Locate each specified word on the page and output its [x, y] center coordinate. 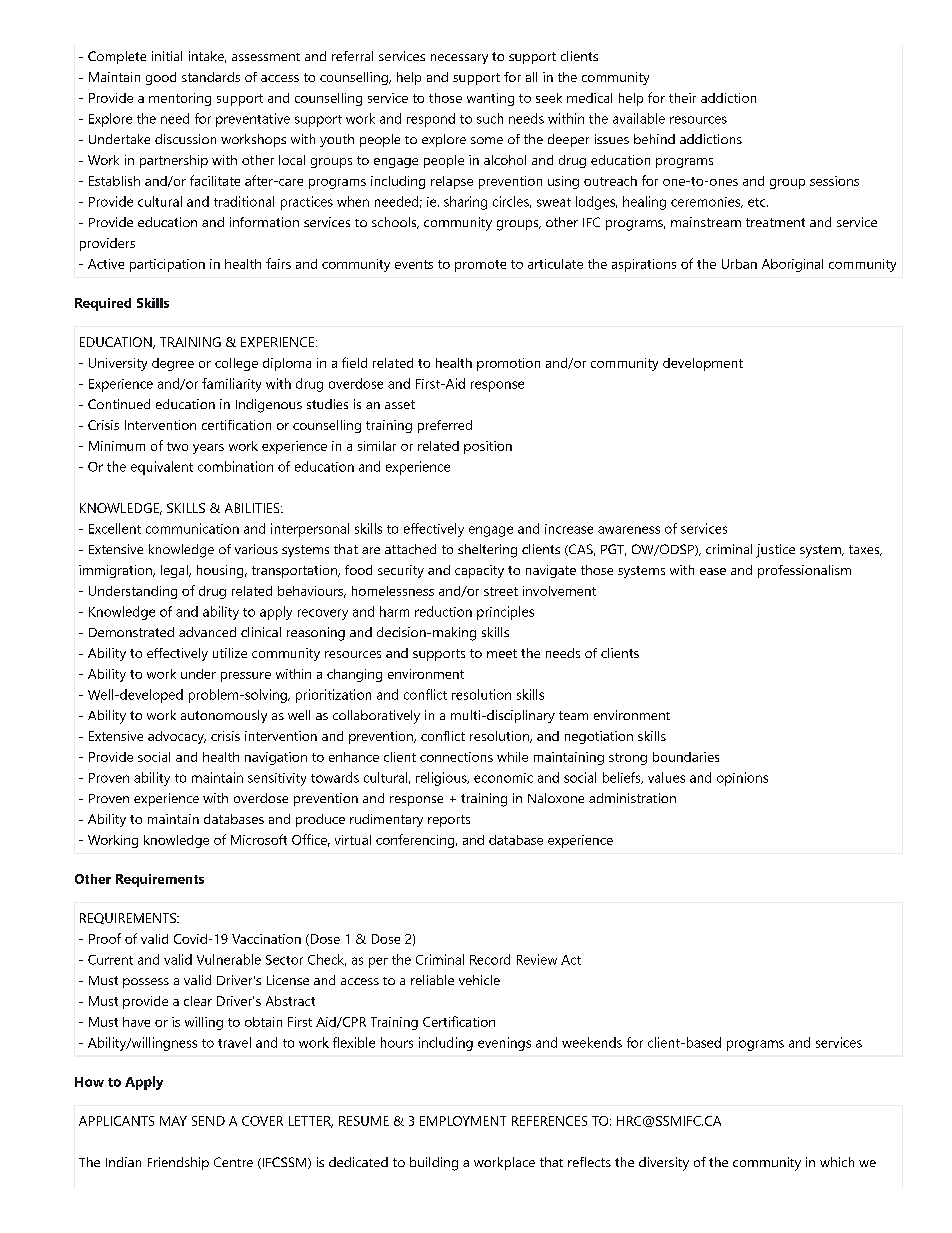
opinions [742, 779]
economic [503, 778]
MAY [173, 1121]
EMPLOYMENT [463, 1121]
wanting [490, 99]
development [703, 364]
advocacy [177, 737]
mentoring [180, 99]
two [177, 446]
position [488, 447]
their [682, 98]
